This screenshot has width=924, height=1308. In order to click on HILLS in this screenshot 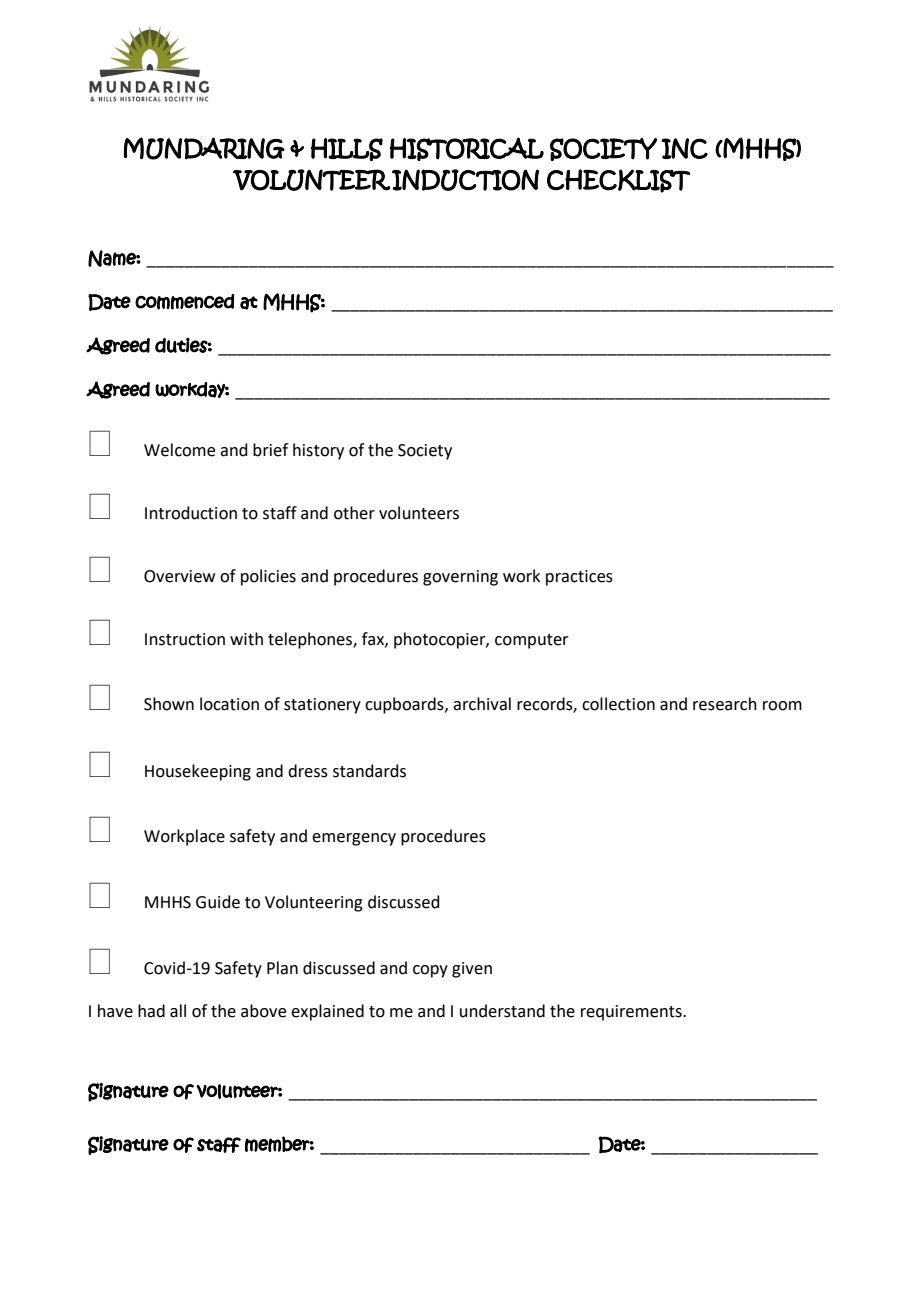, I will do `click(347, 149)`.
